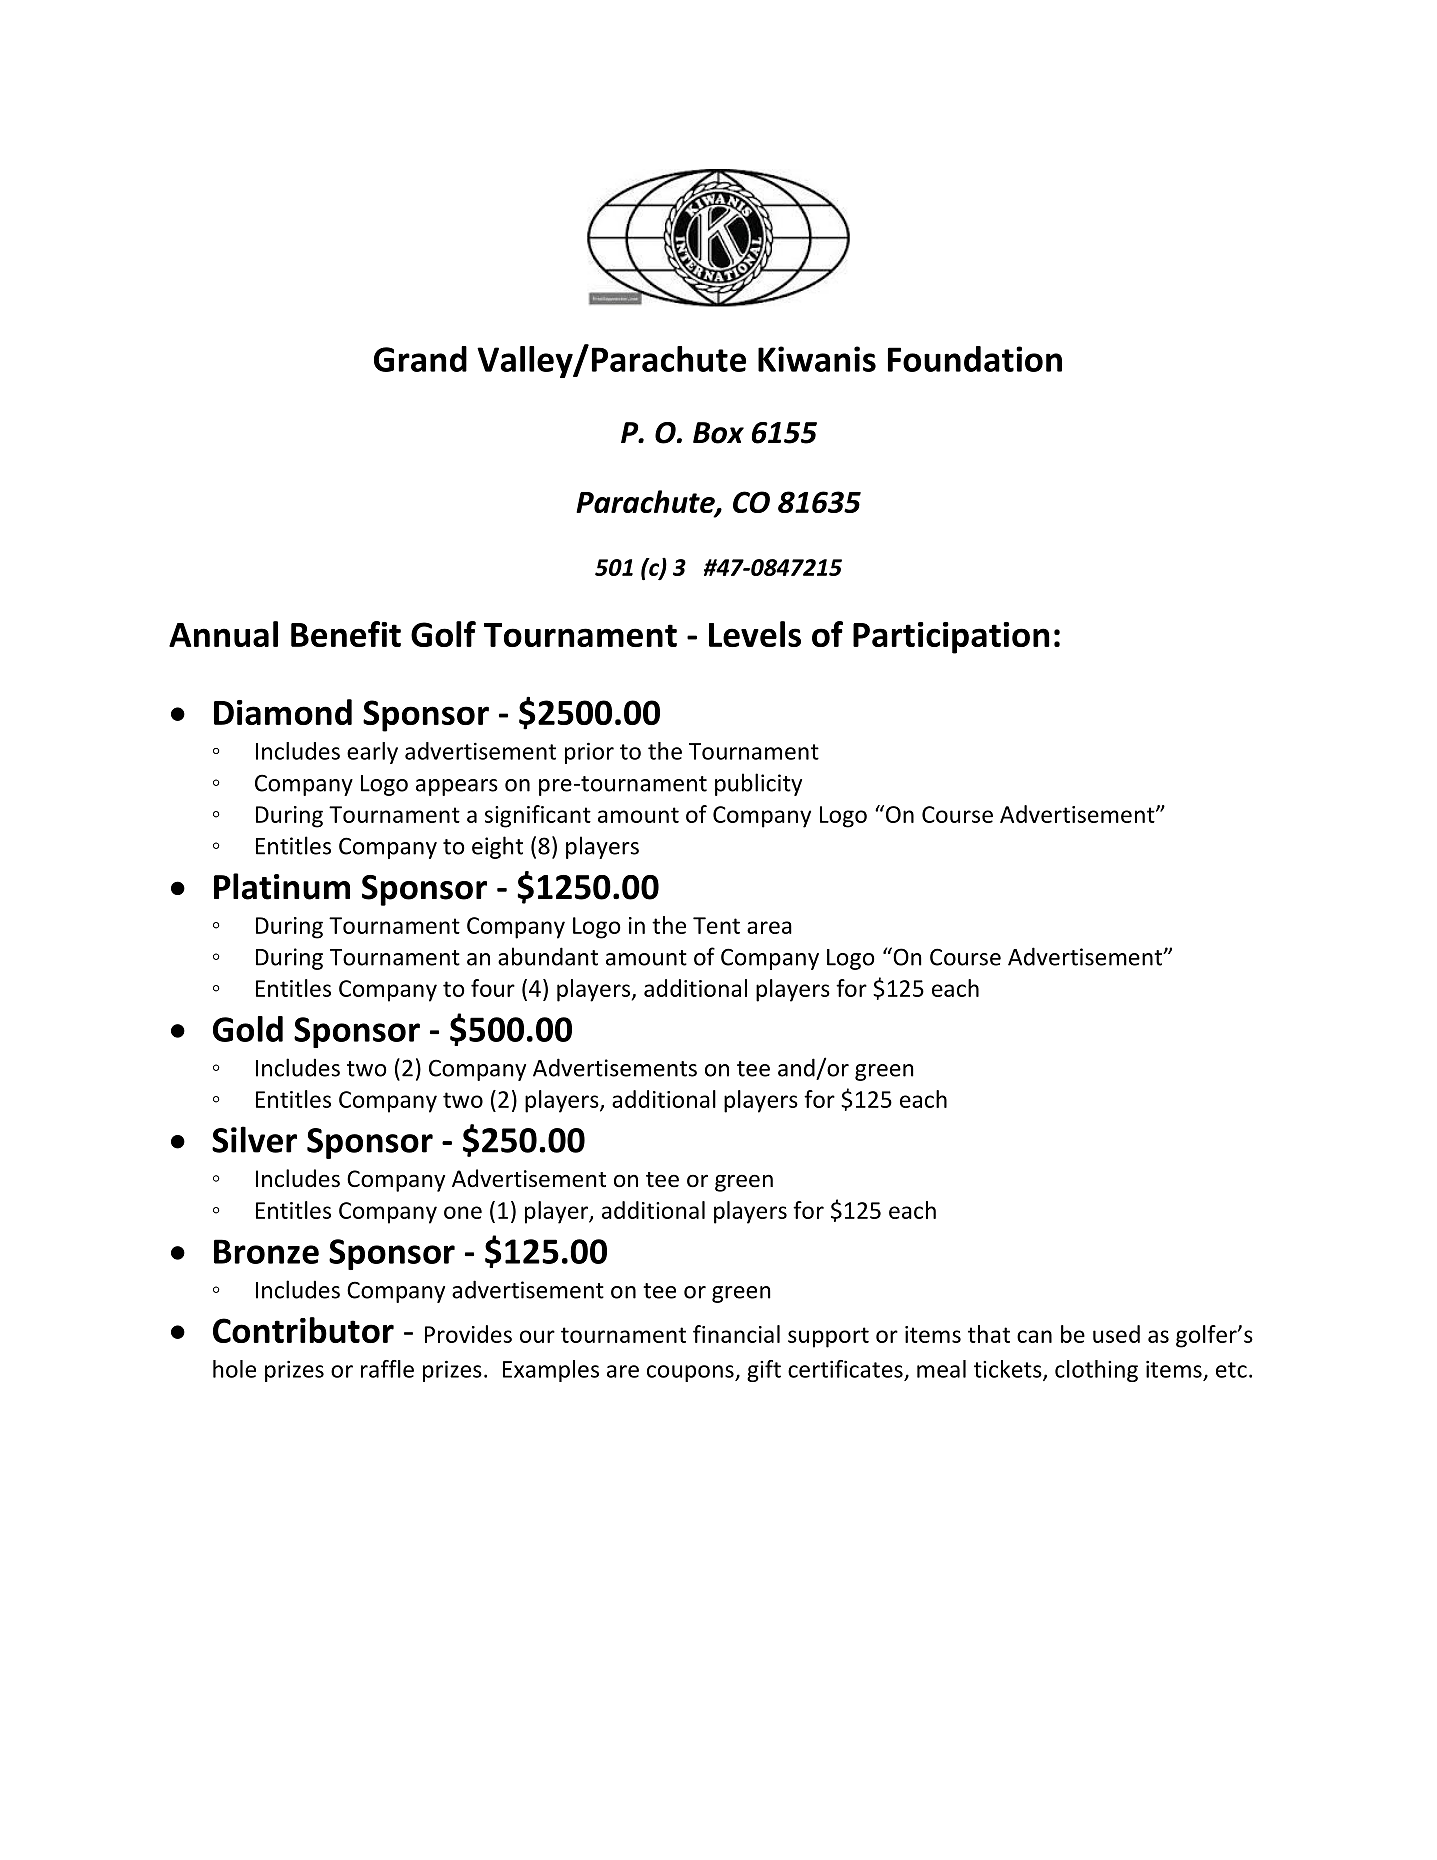 Image resolution: width=1437 pixels, height=1860 pixels. I want to click on early, so click(372, 753).
